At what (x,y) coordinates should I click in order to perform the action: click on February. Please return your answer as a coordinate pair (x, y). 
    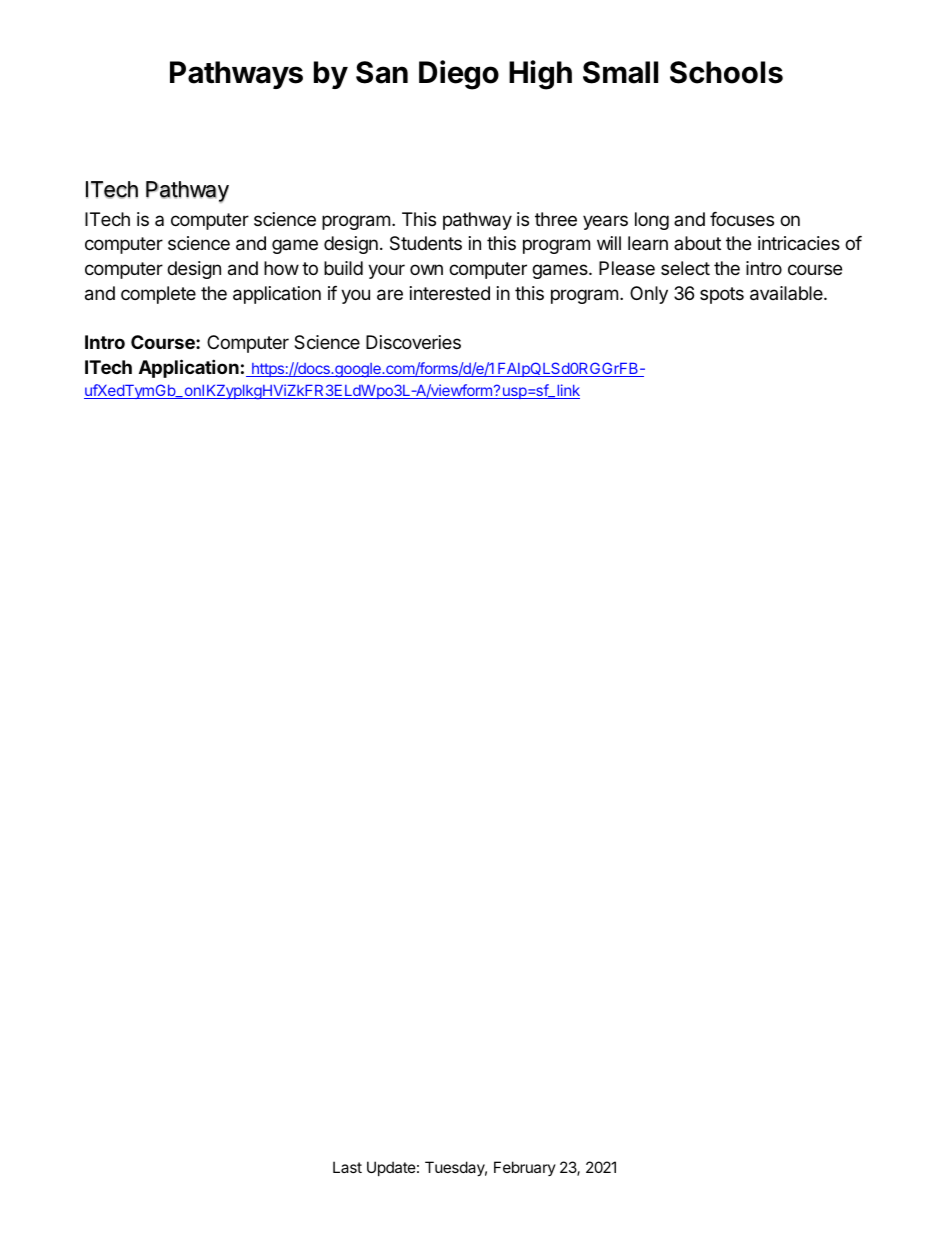
    Looking at the image, I should click on (525, 1168).
